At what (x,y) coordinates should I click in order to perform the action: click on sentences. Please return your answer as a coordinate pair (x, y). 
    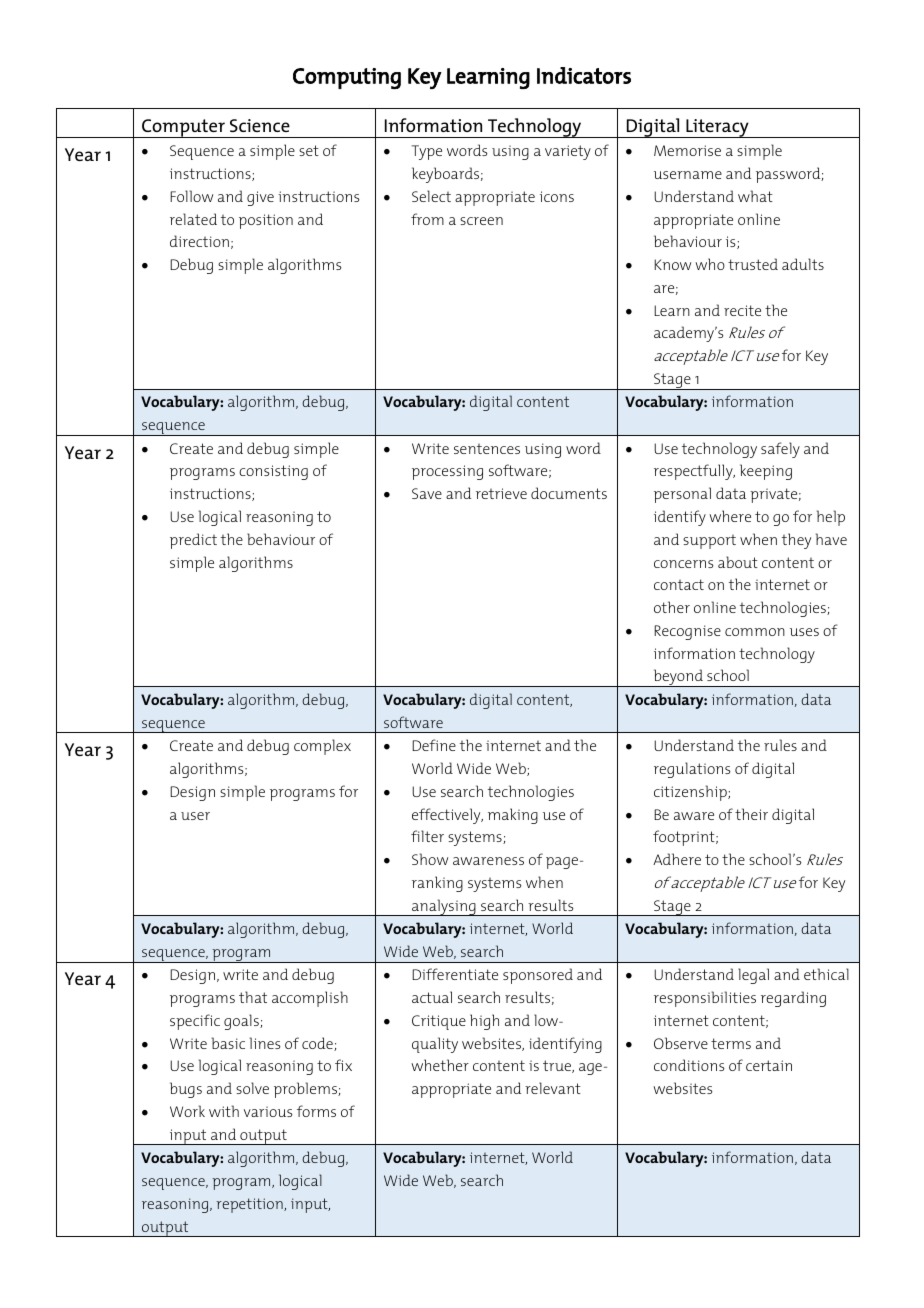
    Looking at the image, I should click on (487, 448).
